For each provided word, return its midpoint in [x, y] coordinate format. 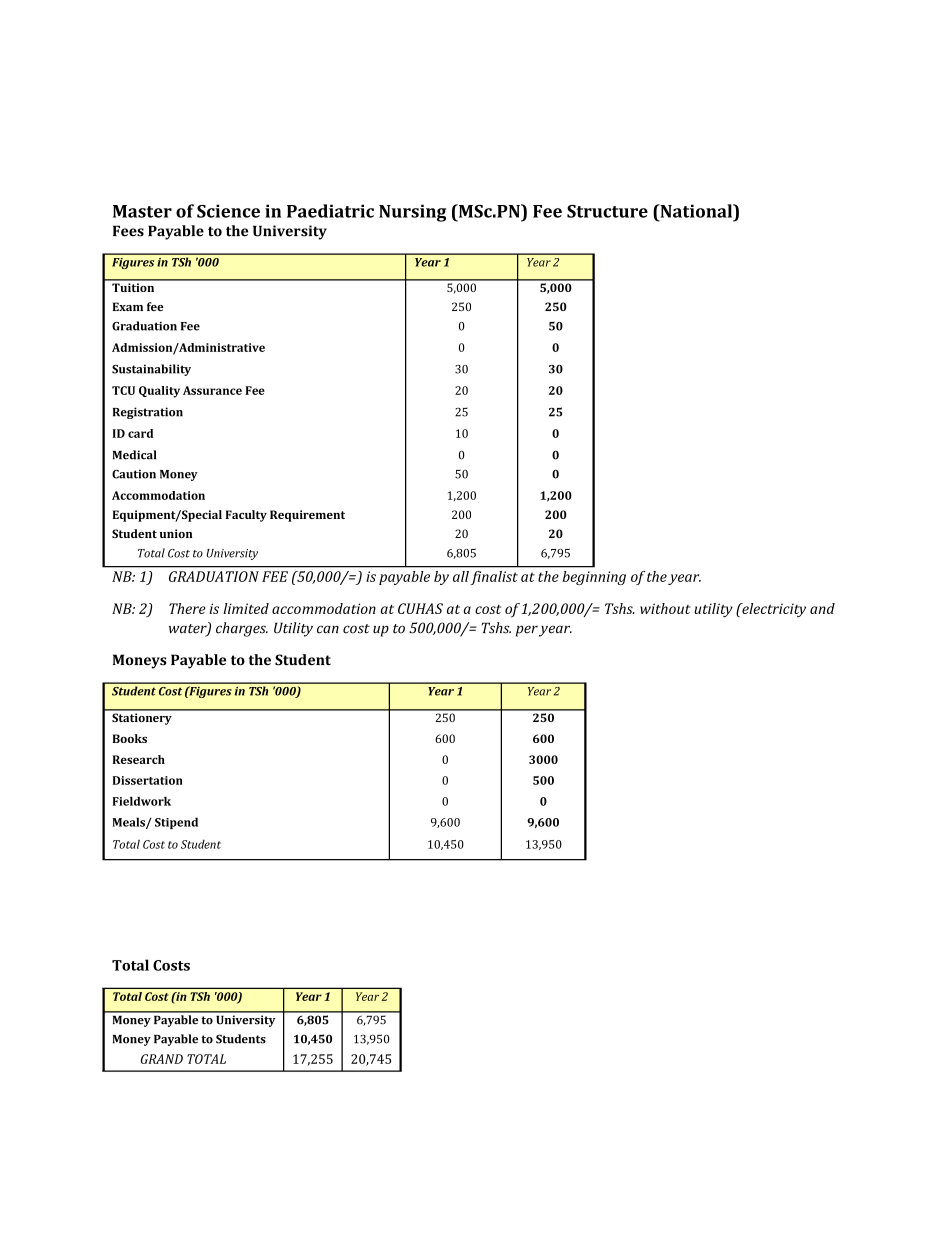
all [461, 576]
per [527, 631]
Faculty [246, 516]
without [665, 608]
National [696, 211]
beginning [594, 578]
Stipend [176, 823]
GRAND [162, 1059]
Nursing [412, 213]
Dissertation [147, 780]
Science [228, 211]
